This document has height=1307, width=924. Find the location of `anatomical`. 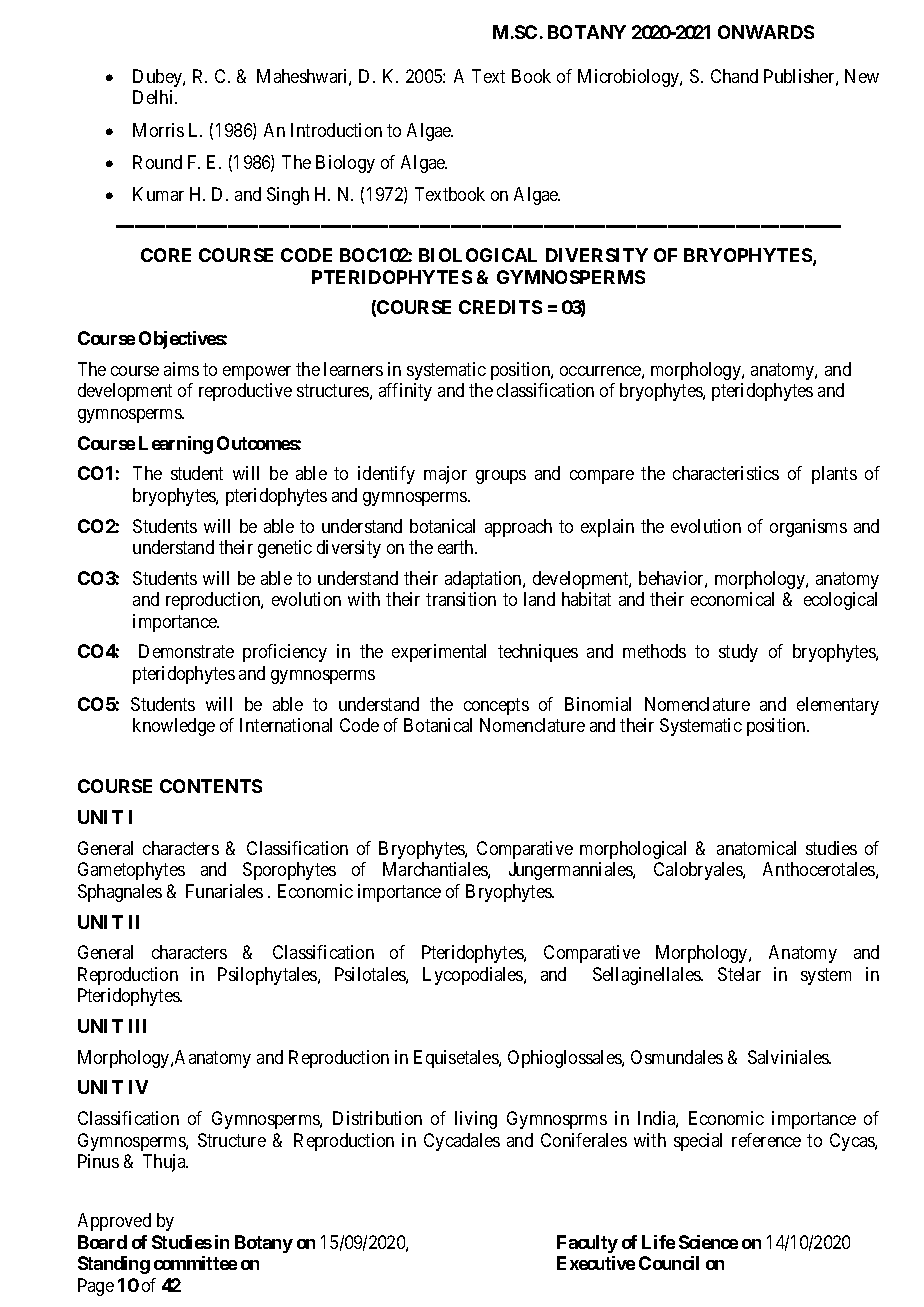

anatomical is located at coordinates (756, 848).
